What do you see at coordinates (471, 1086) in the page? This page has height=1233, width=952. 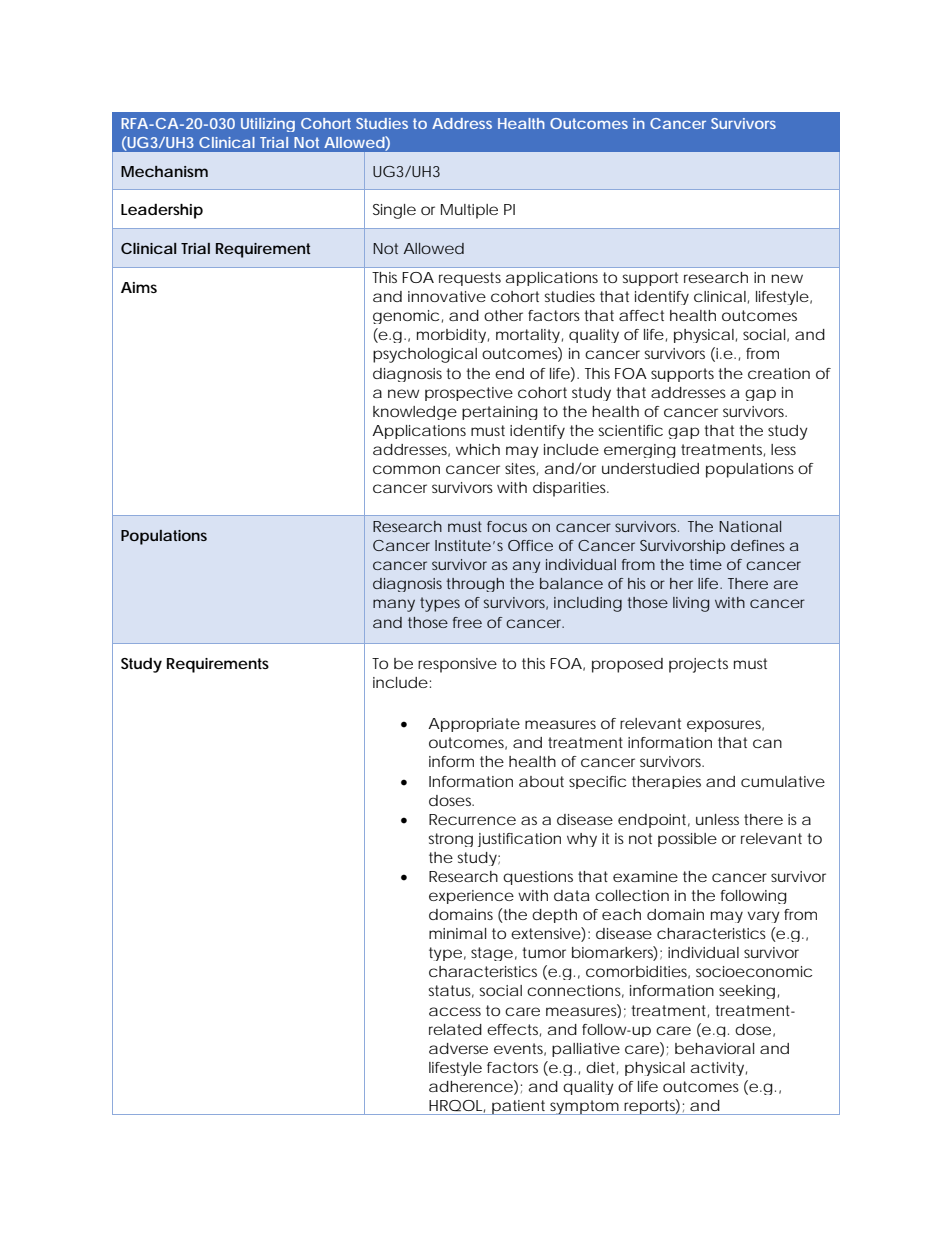 I see `adherence` at bounding box center [471, 1086].
